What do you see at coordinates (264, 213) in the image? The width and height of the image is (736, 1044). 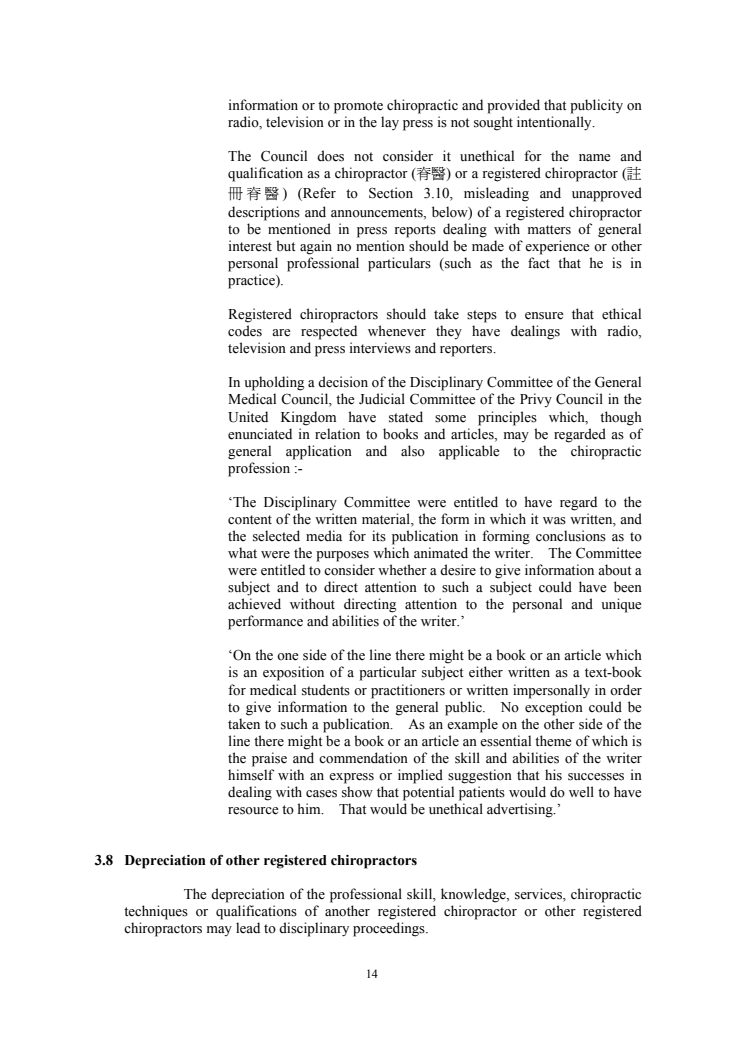 I see `descriptions` at bounding box center [264, 213].
